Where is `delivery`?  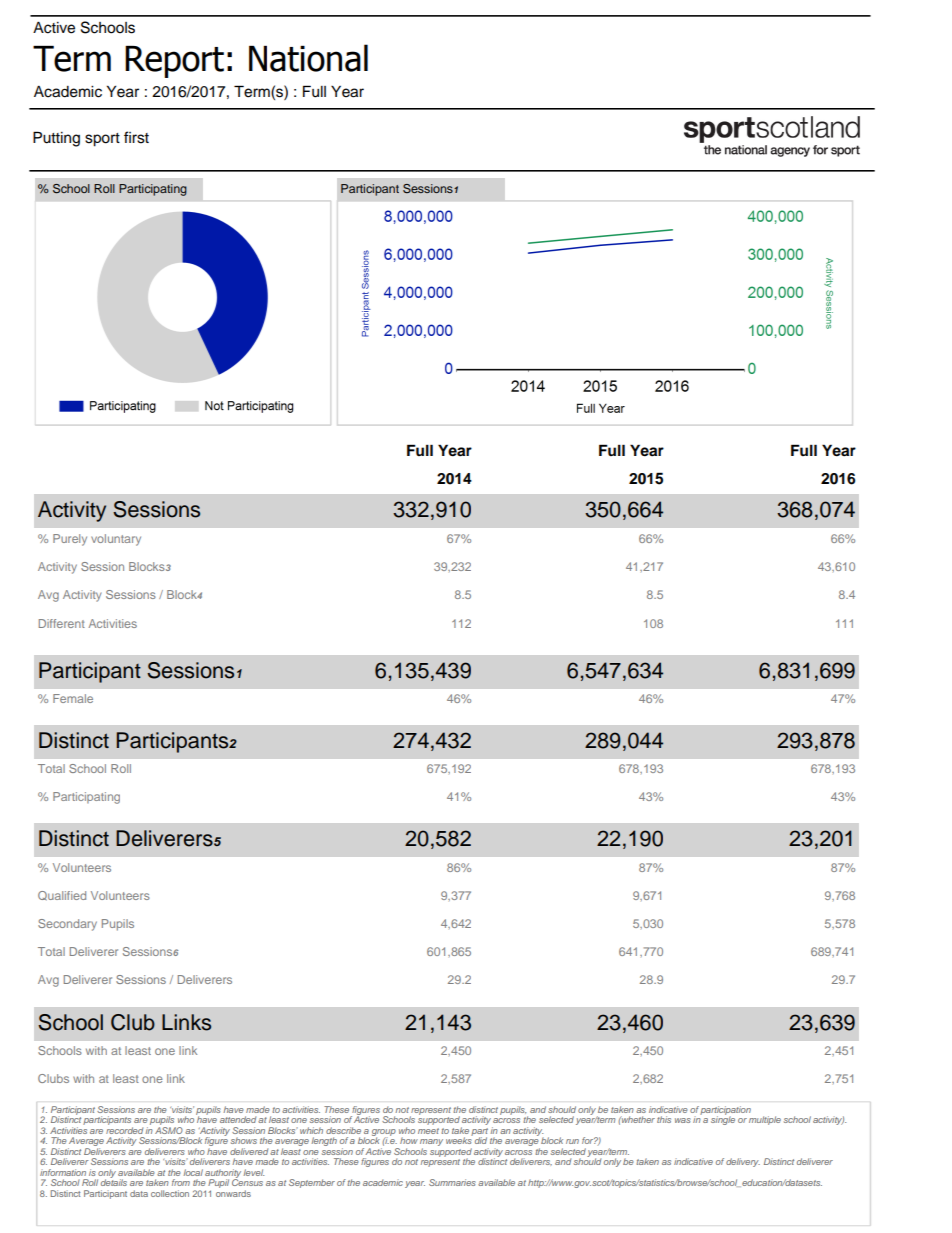 delivery is located at coordinates (743, 1162).
